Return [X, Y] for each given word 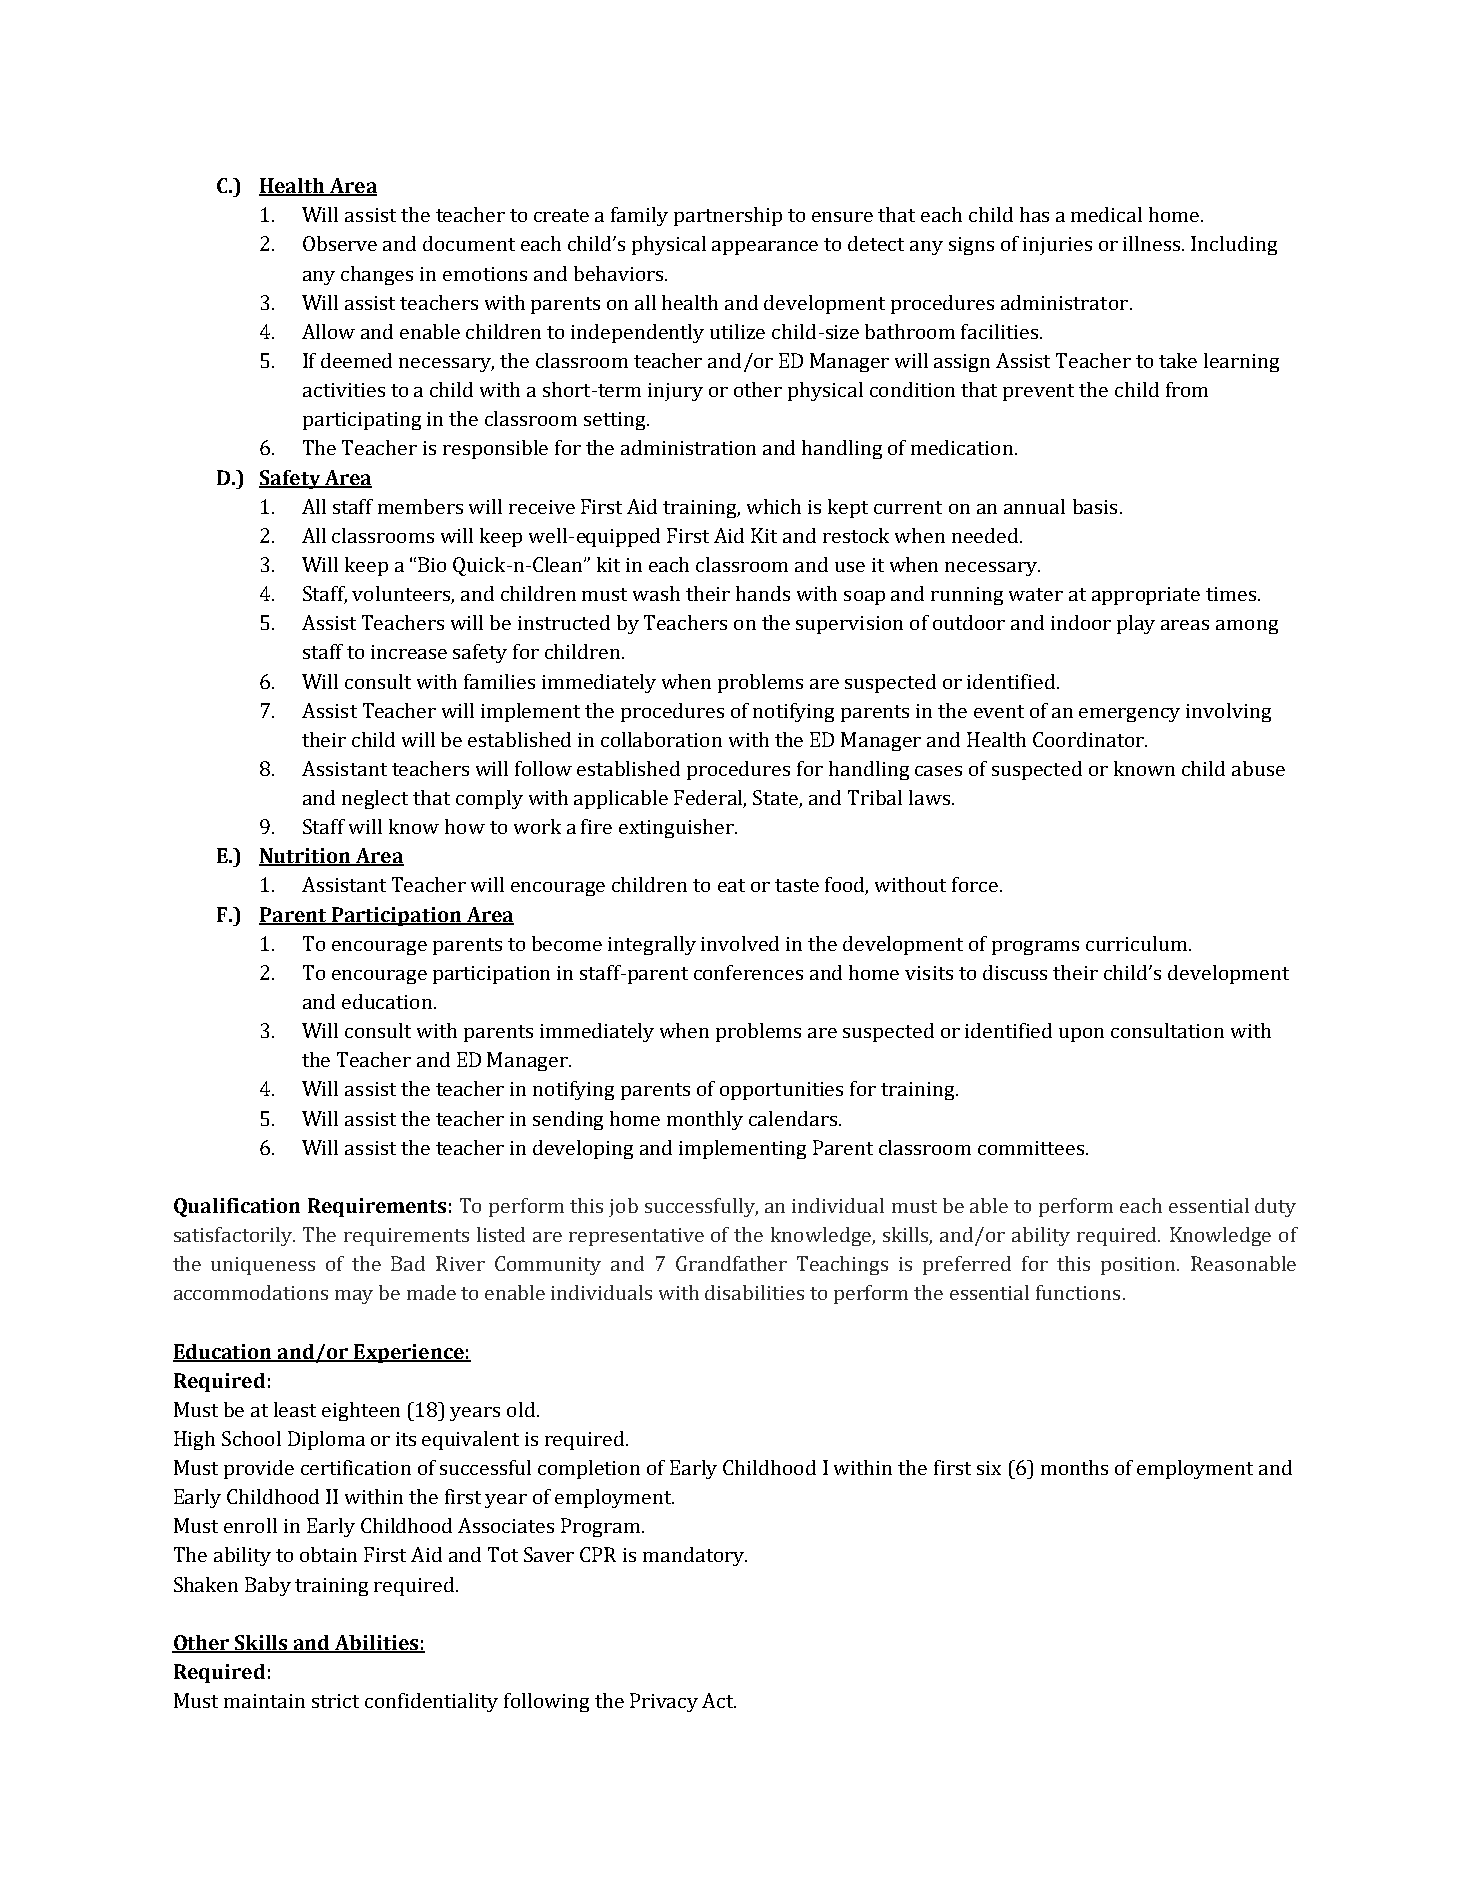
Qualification [237, 1207]
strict [335, 1701]
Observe [340, 243]
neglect [375, 799]
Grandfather [731, 1263]
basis [1095, 506]
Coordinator [1089, 739]
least [295, 1409]
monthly [705, 1120]
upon [1081, 1035]
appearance [765, 248]
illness [1153, 243]
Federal [710, 798]
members [420, 506]
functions [1078, 1292]
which [774, 506]
